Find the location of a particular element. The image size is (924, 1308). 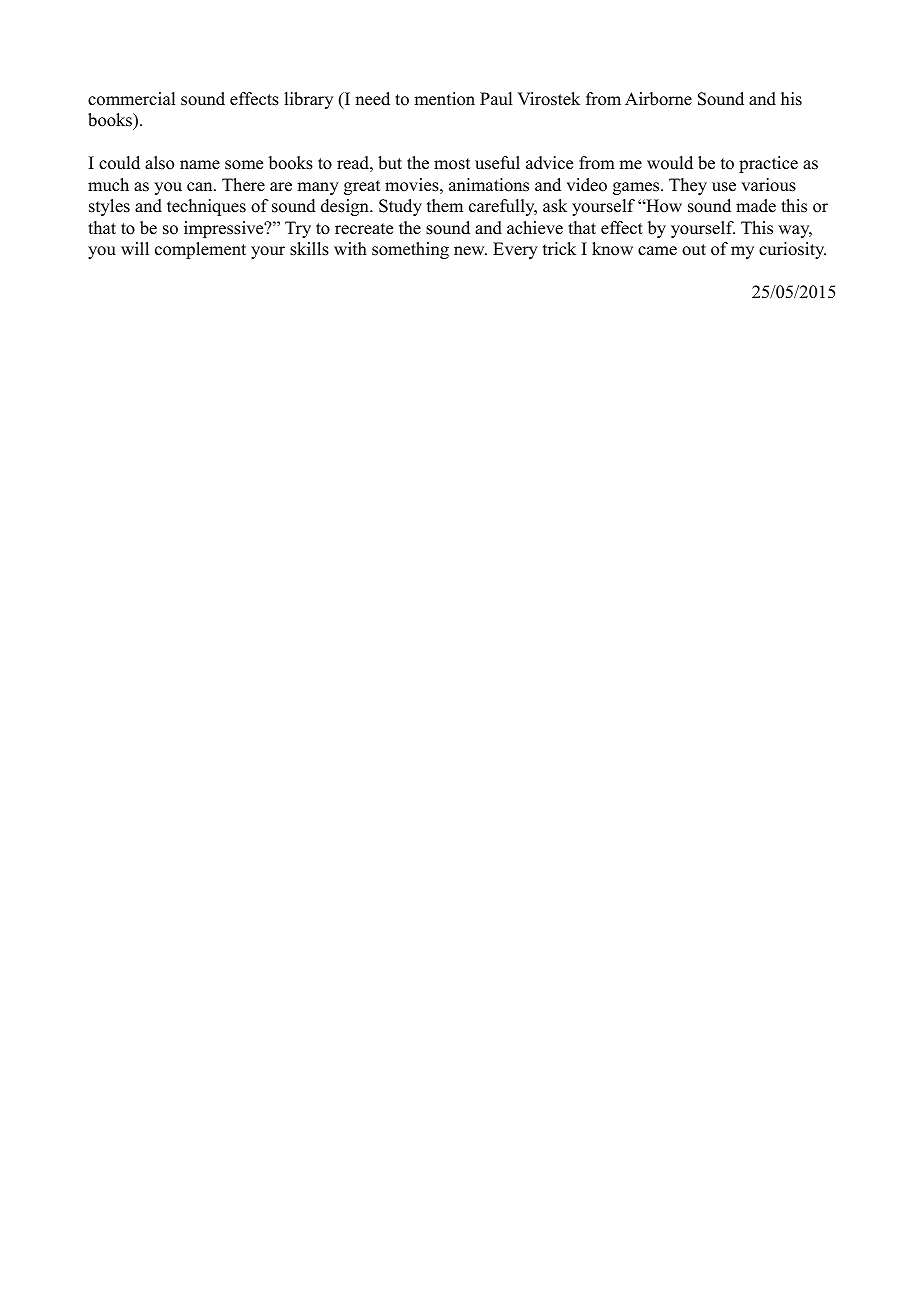

animations is located at coordinates (489, 185).
